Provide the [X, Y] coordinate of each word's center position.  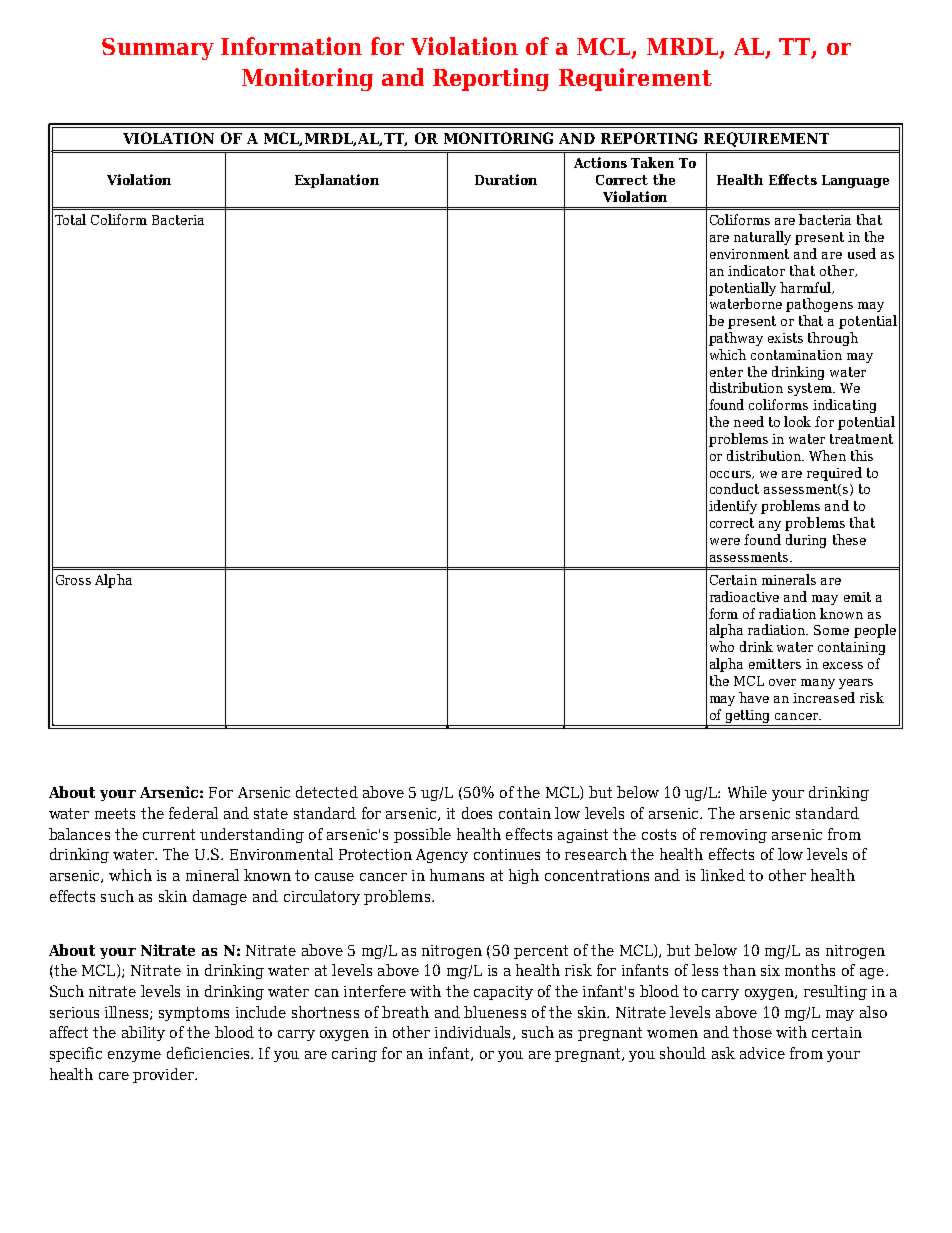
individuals [472, 1032]
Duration [506, 179]
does [477, 813]
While [747, 792]
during [806, 541]
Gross [73, 580]
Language [855, 181]
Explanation [337, 181]
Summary [158, 49]
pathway [736, 339]
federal [193, 813]
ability [143, 1033]
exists [785, 338]
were [725, 541]
